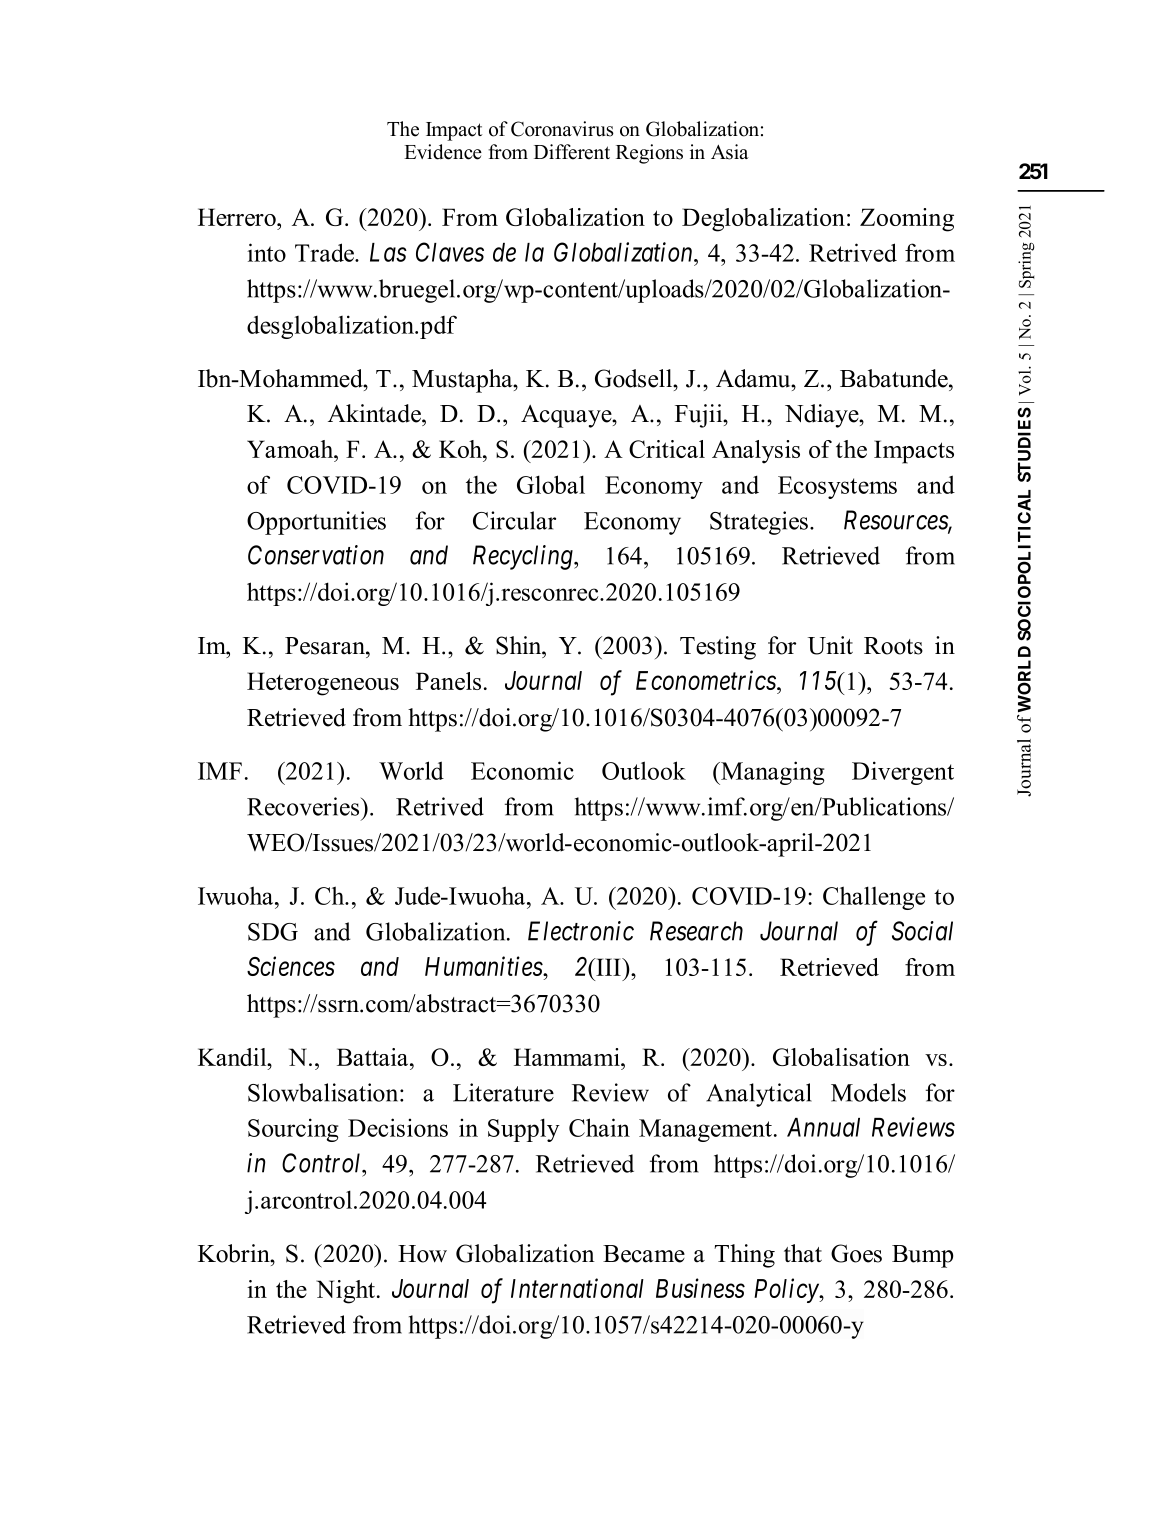  Describe the element at coordinates (922, 931) in the screenshot. I see `Social` at that location.
